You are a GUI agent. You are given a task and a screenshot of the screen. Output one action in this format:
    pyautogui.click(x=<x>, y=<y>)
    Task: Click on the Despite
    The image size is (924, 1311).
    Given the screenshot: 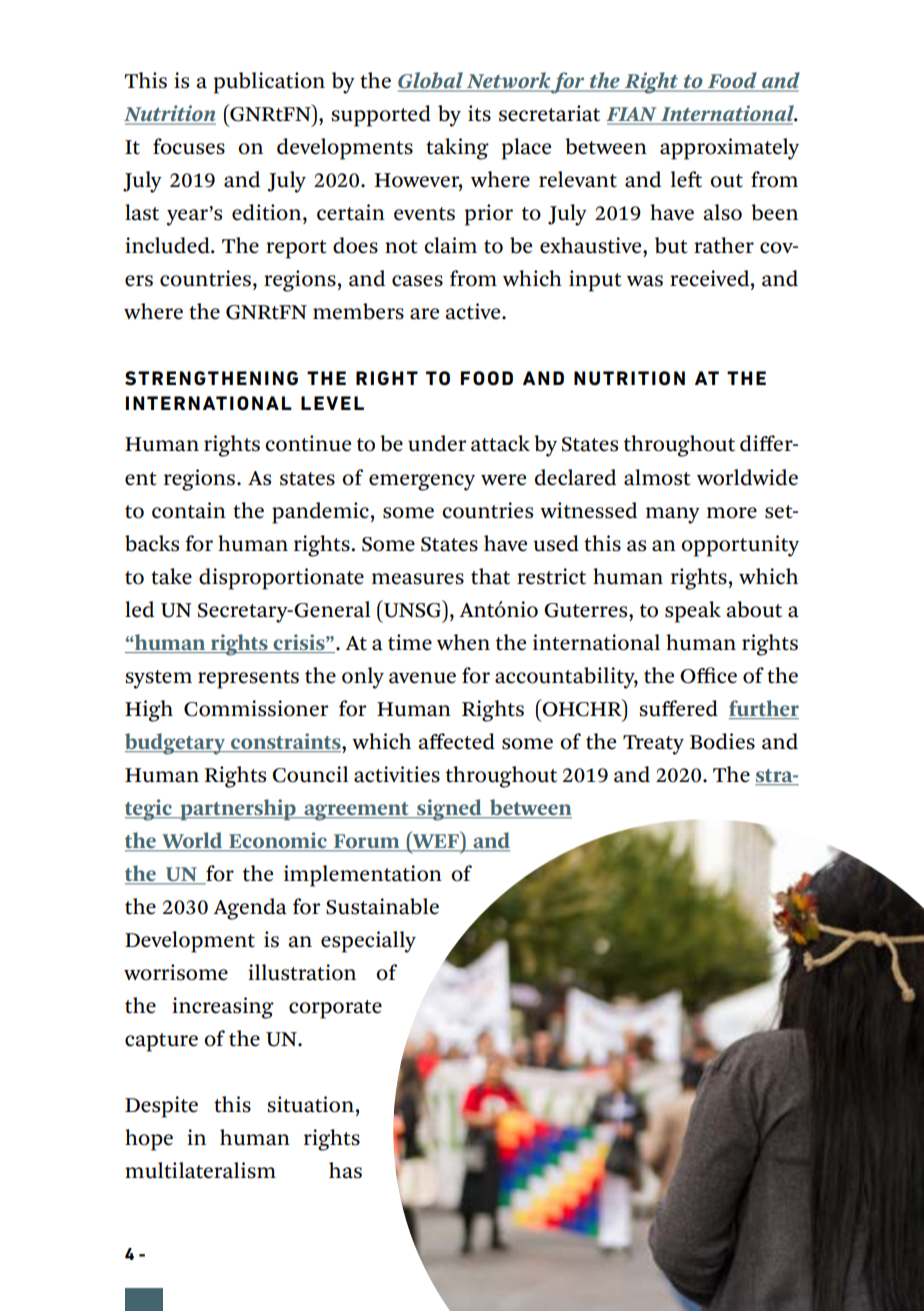 What is the action you would take?
    pyautogui.click(x=161, y=1107)
